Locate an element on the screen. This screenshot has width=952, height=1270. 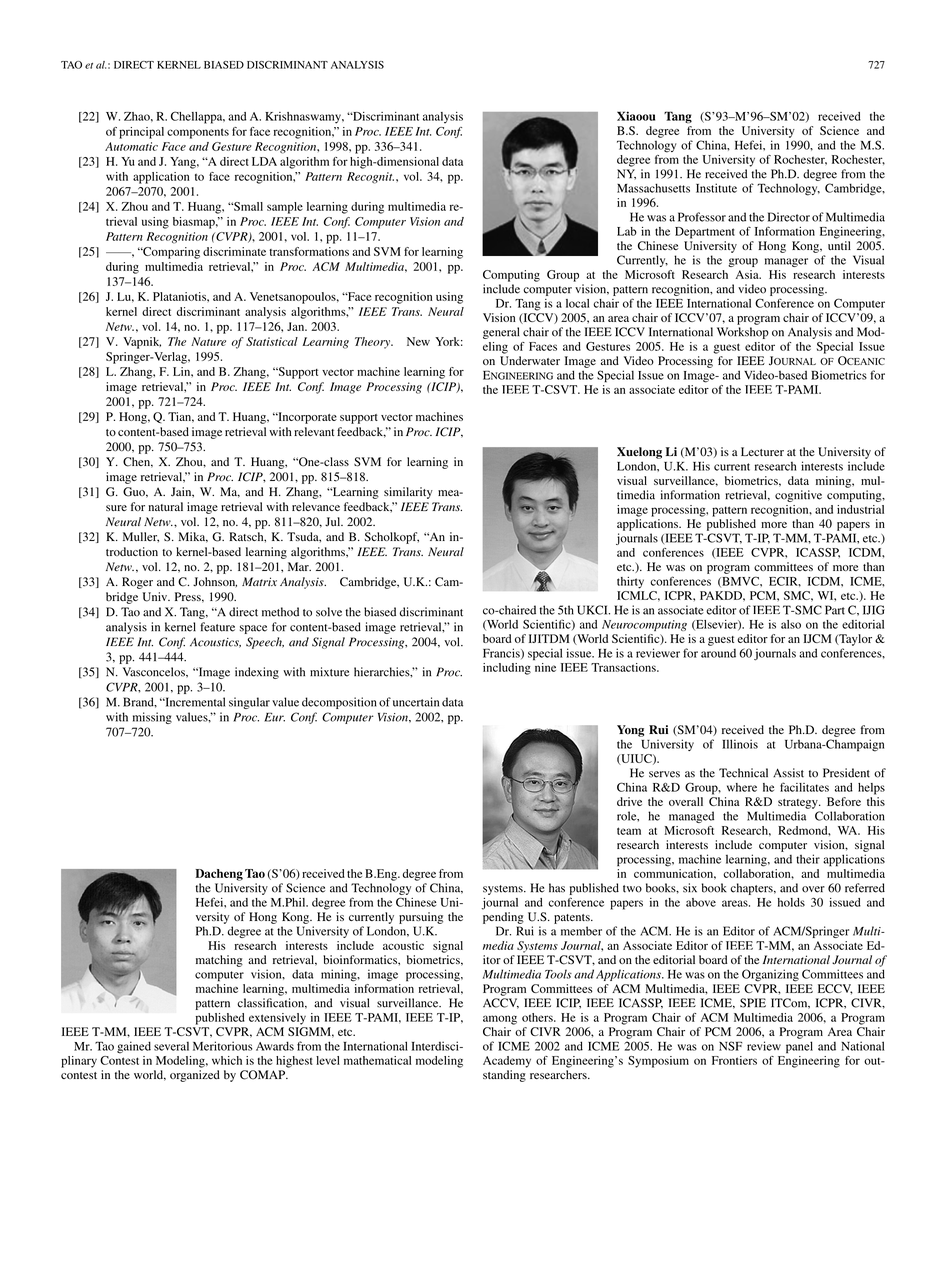
Institute is located at coordinates (716, 188).
